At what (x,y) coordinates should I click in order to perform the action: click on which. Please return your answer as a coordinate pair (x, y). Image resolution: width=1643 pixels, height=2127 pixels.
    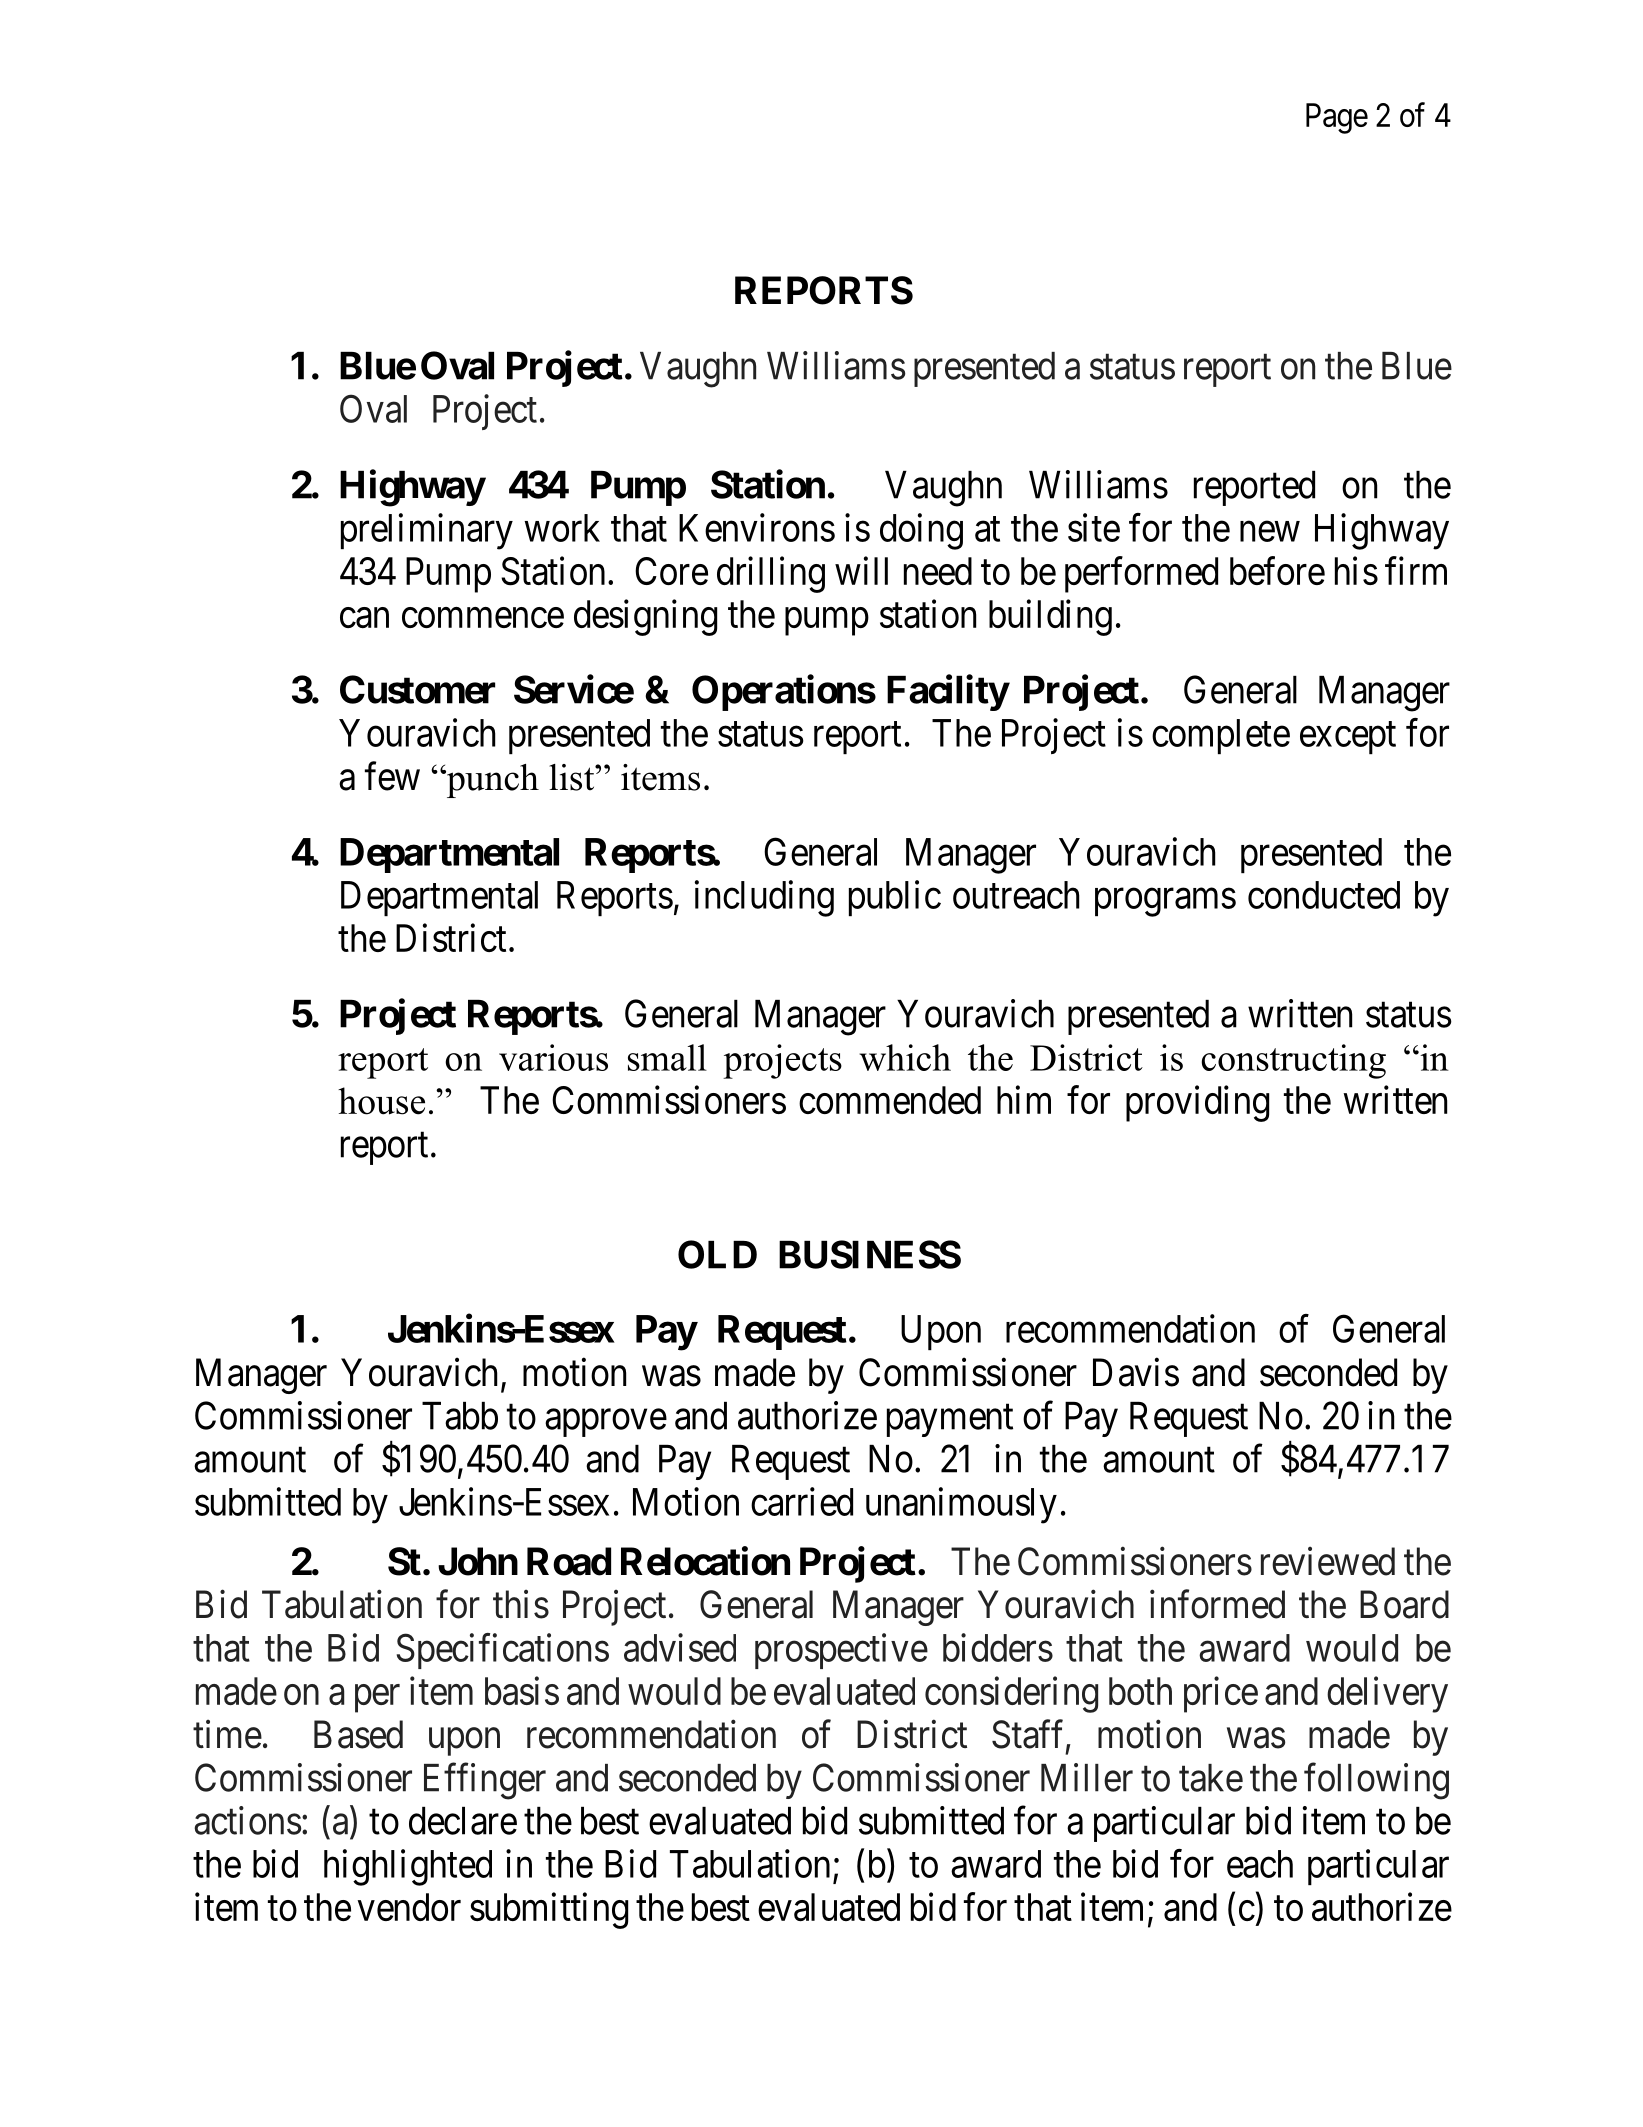
    Looking at the image, I should click on (905, 1057).
